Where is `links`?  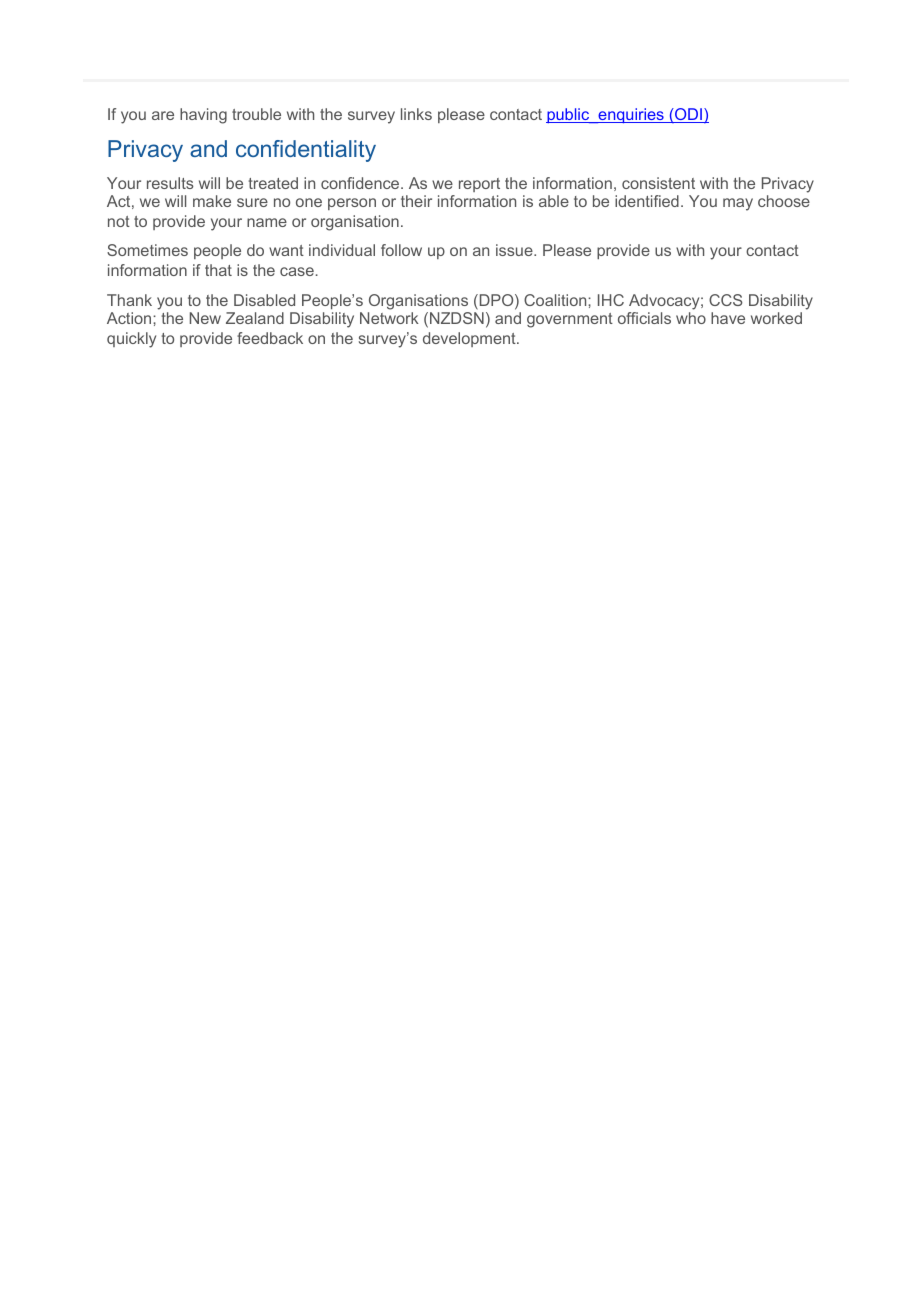 links is located at coordinates (416, 114).
